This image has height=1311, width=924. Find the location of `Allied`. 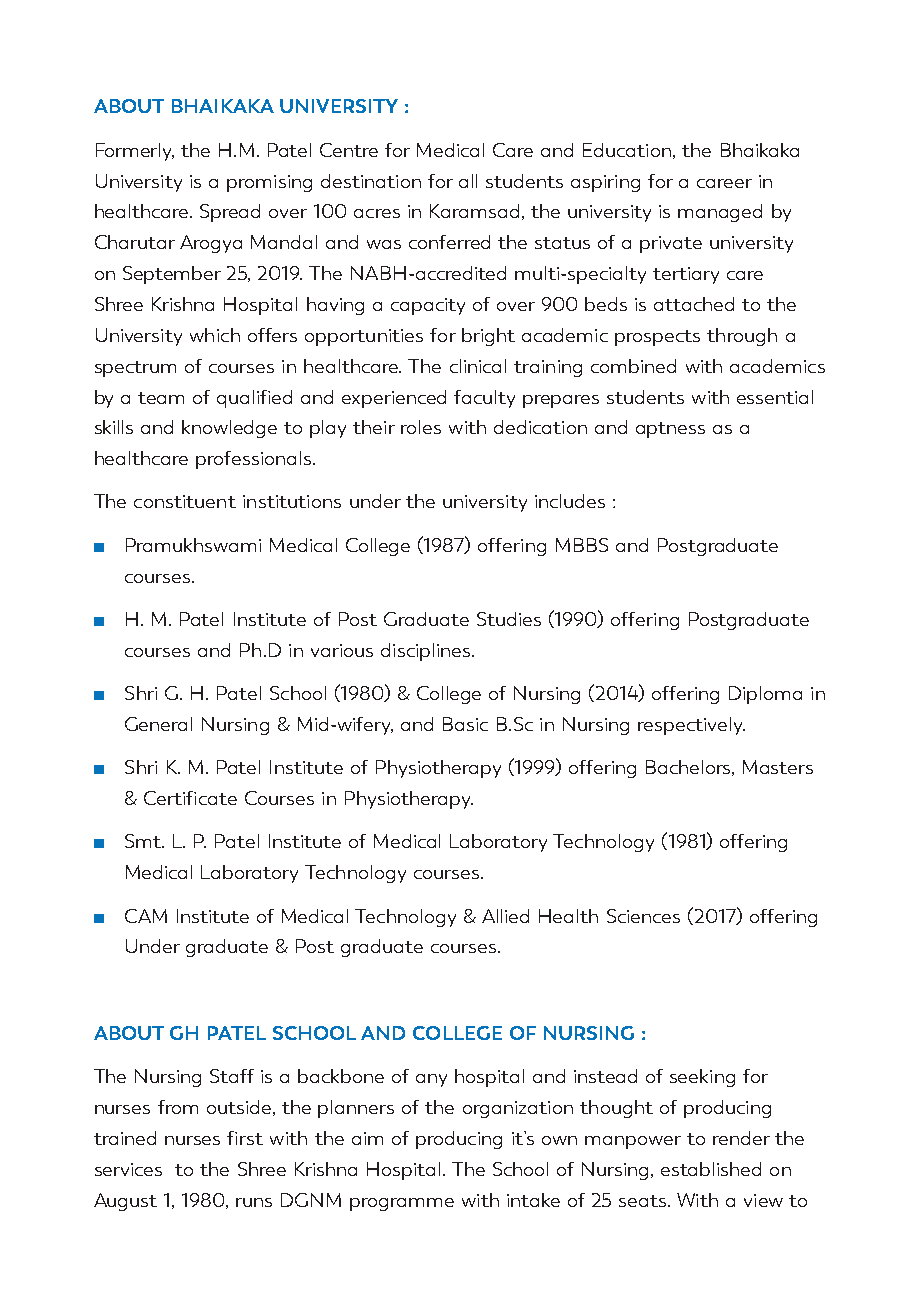

Allied is located at coordinates (505, 916).
